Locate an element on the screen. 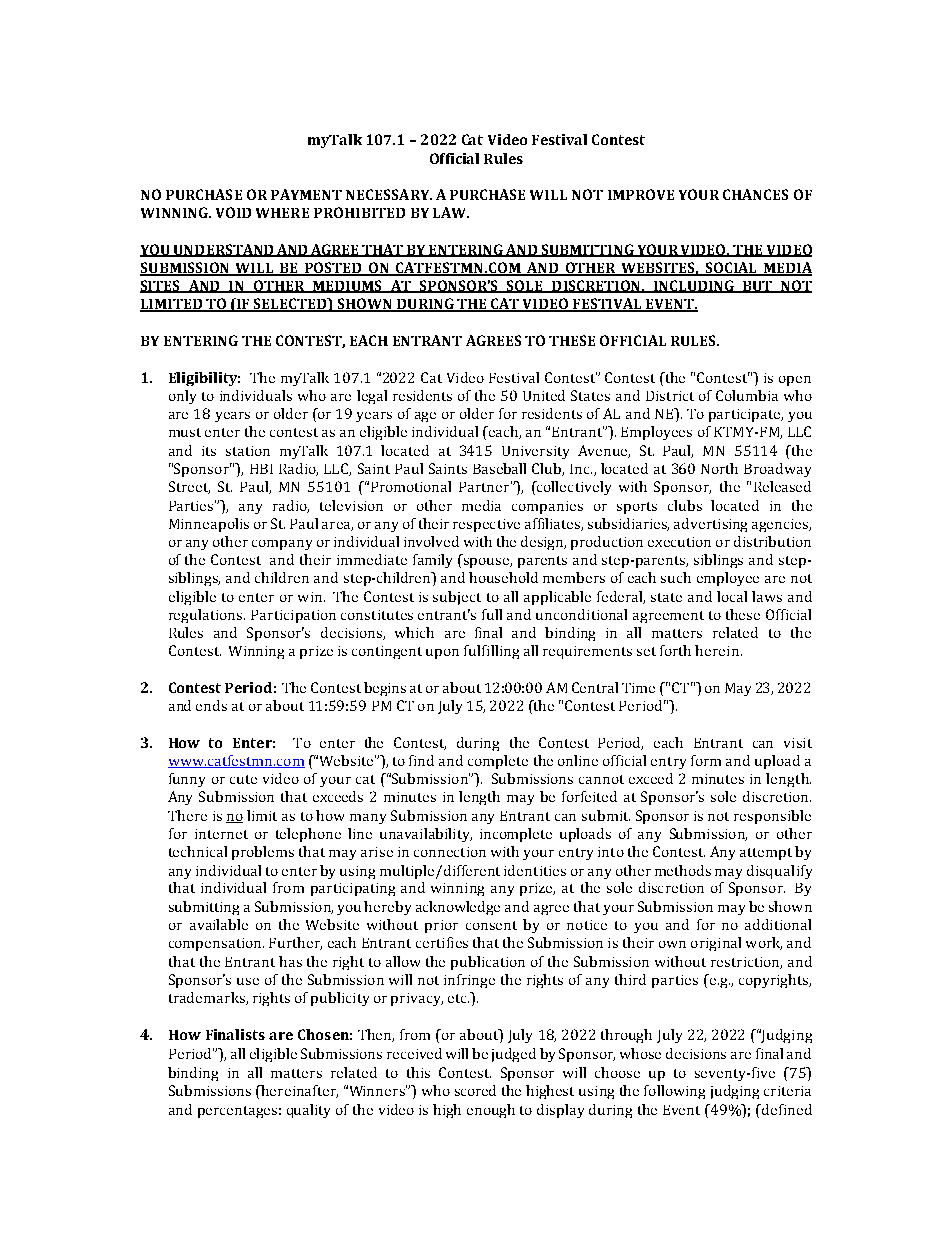 This screenshot has width=952, height=1233. scored is located at coordinates (475, 1090).
